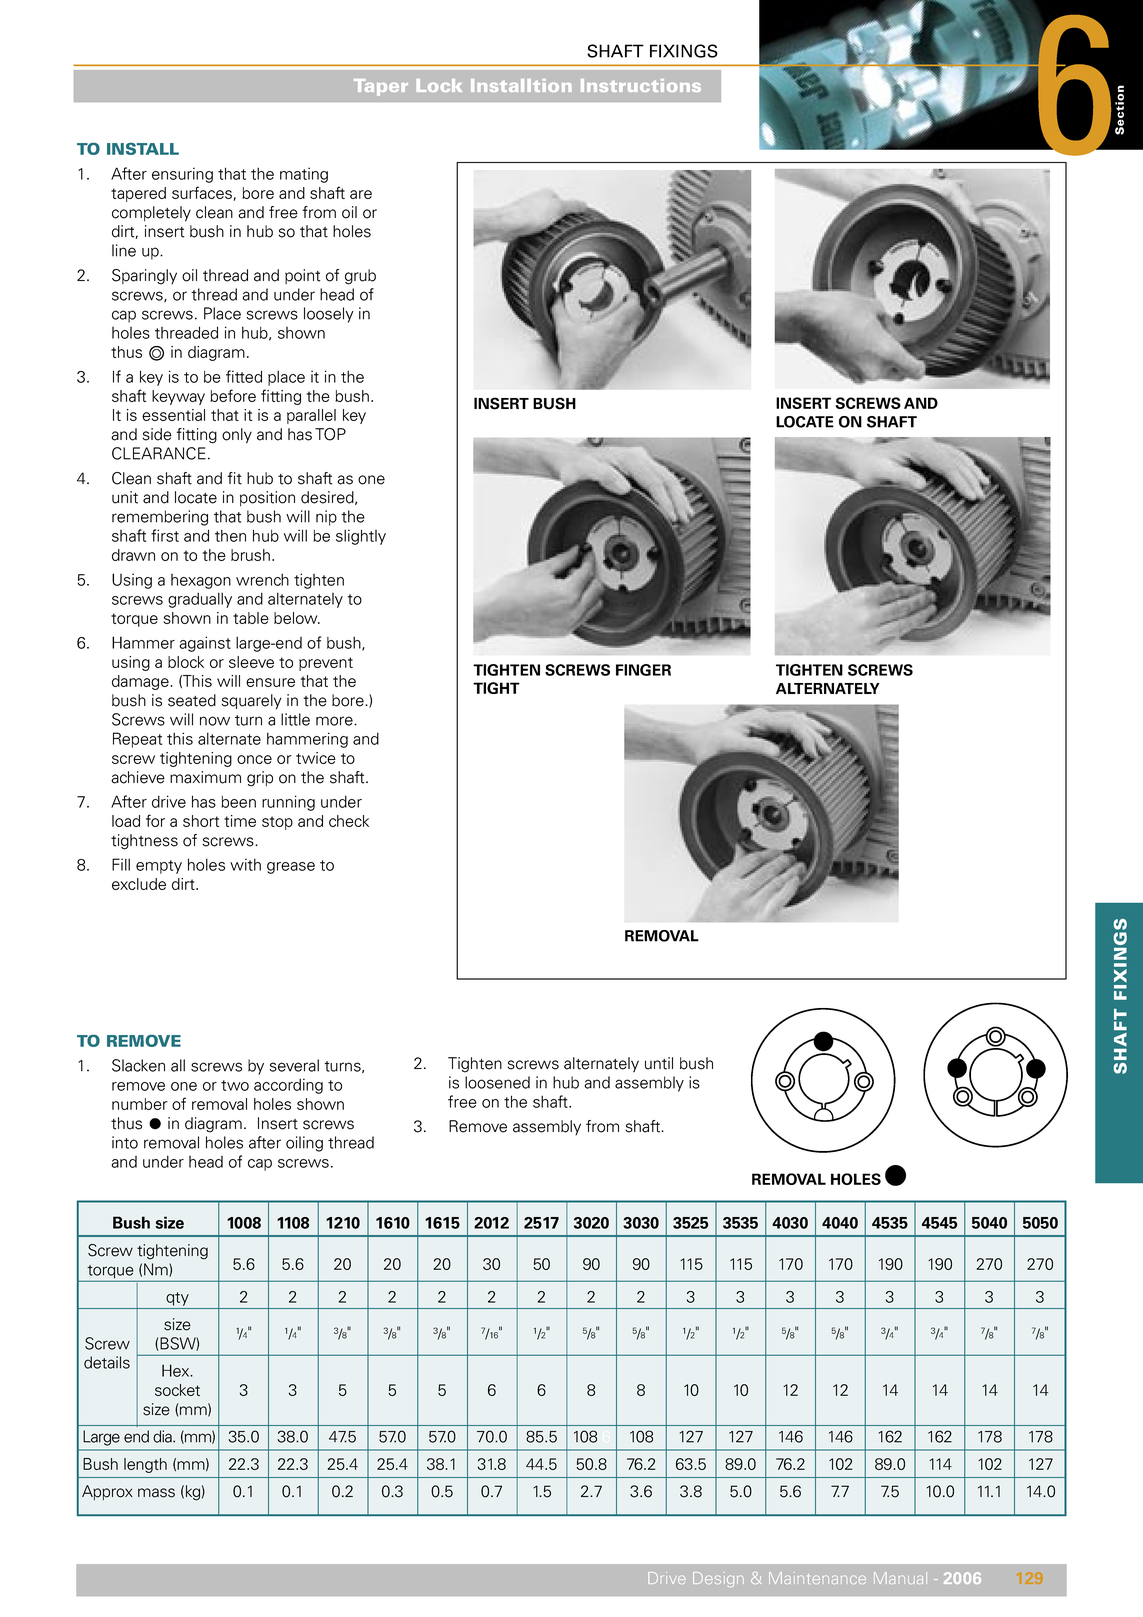 Image resolution: width=1143 pixels, height=1617 pixels. What do you see at coordinates (817, 1578) in the screenshot?
I see `Maintenance` at bounding box center [817, 1578].
